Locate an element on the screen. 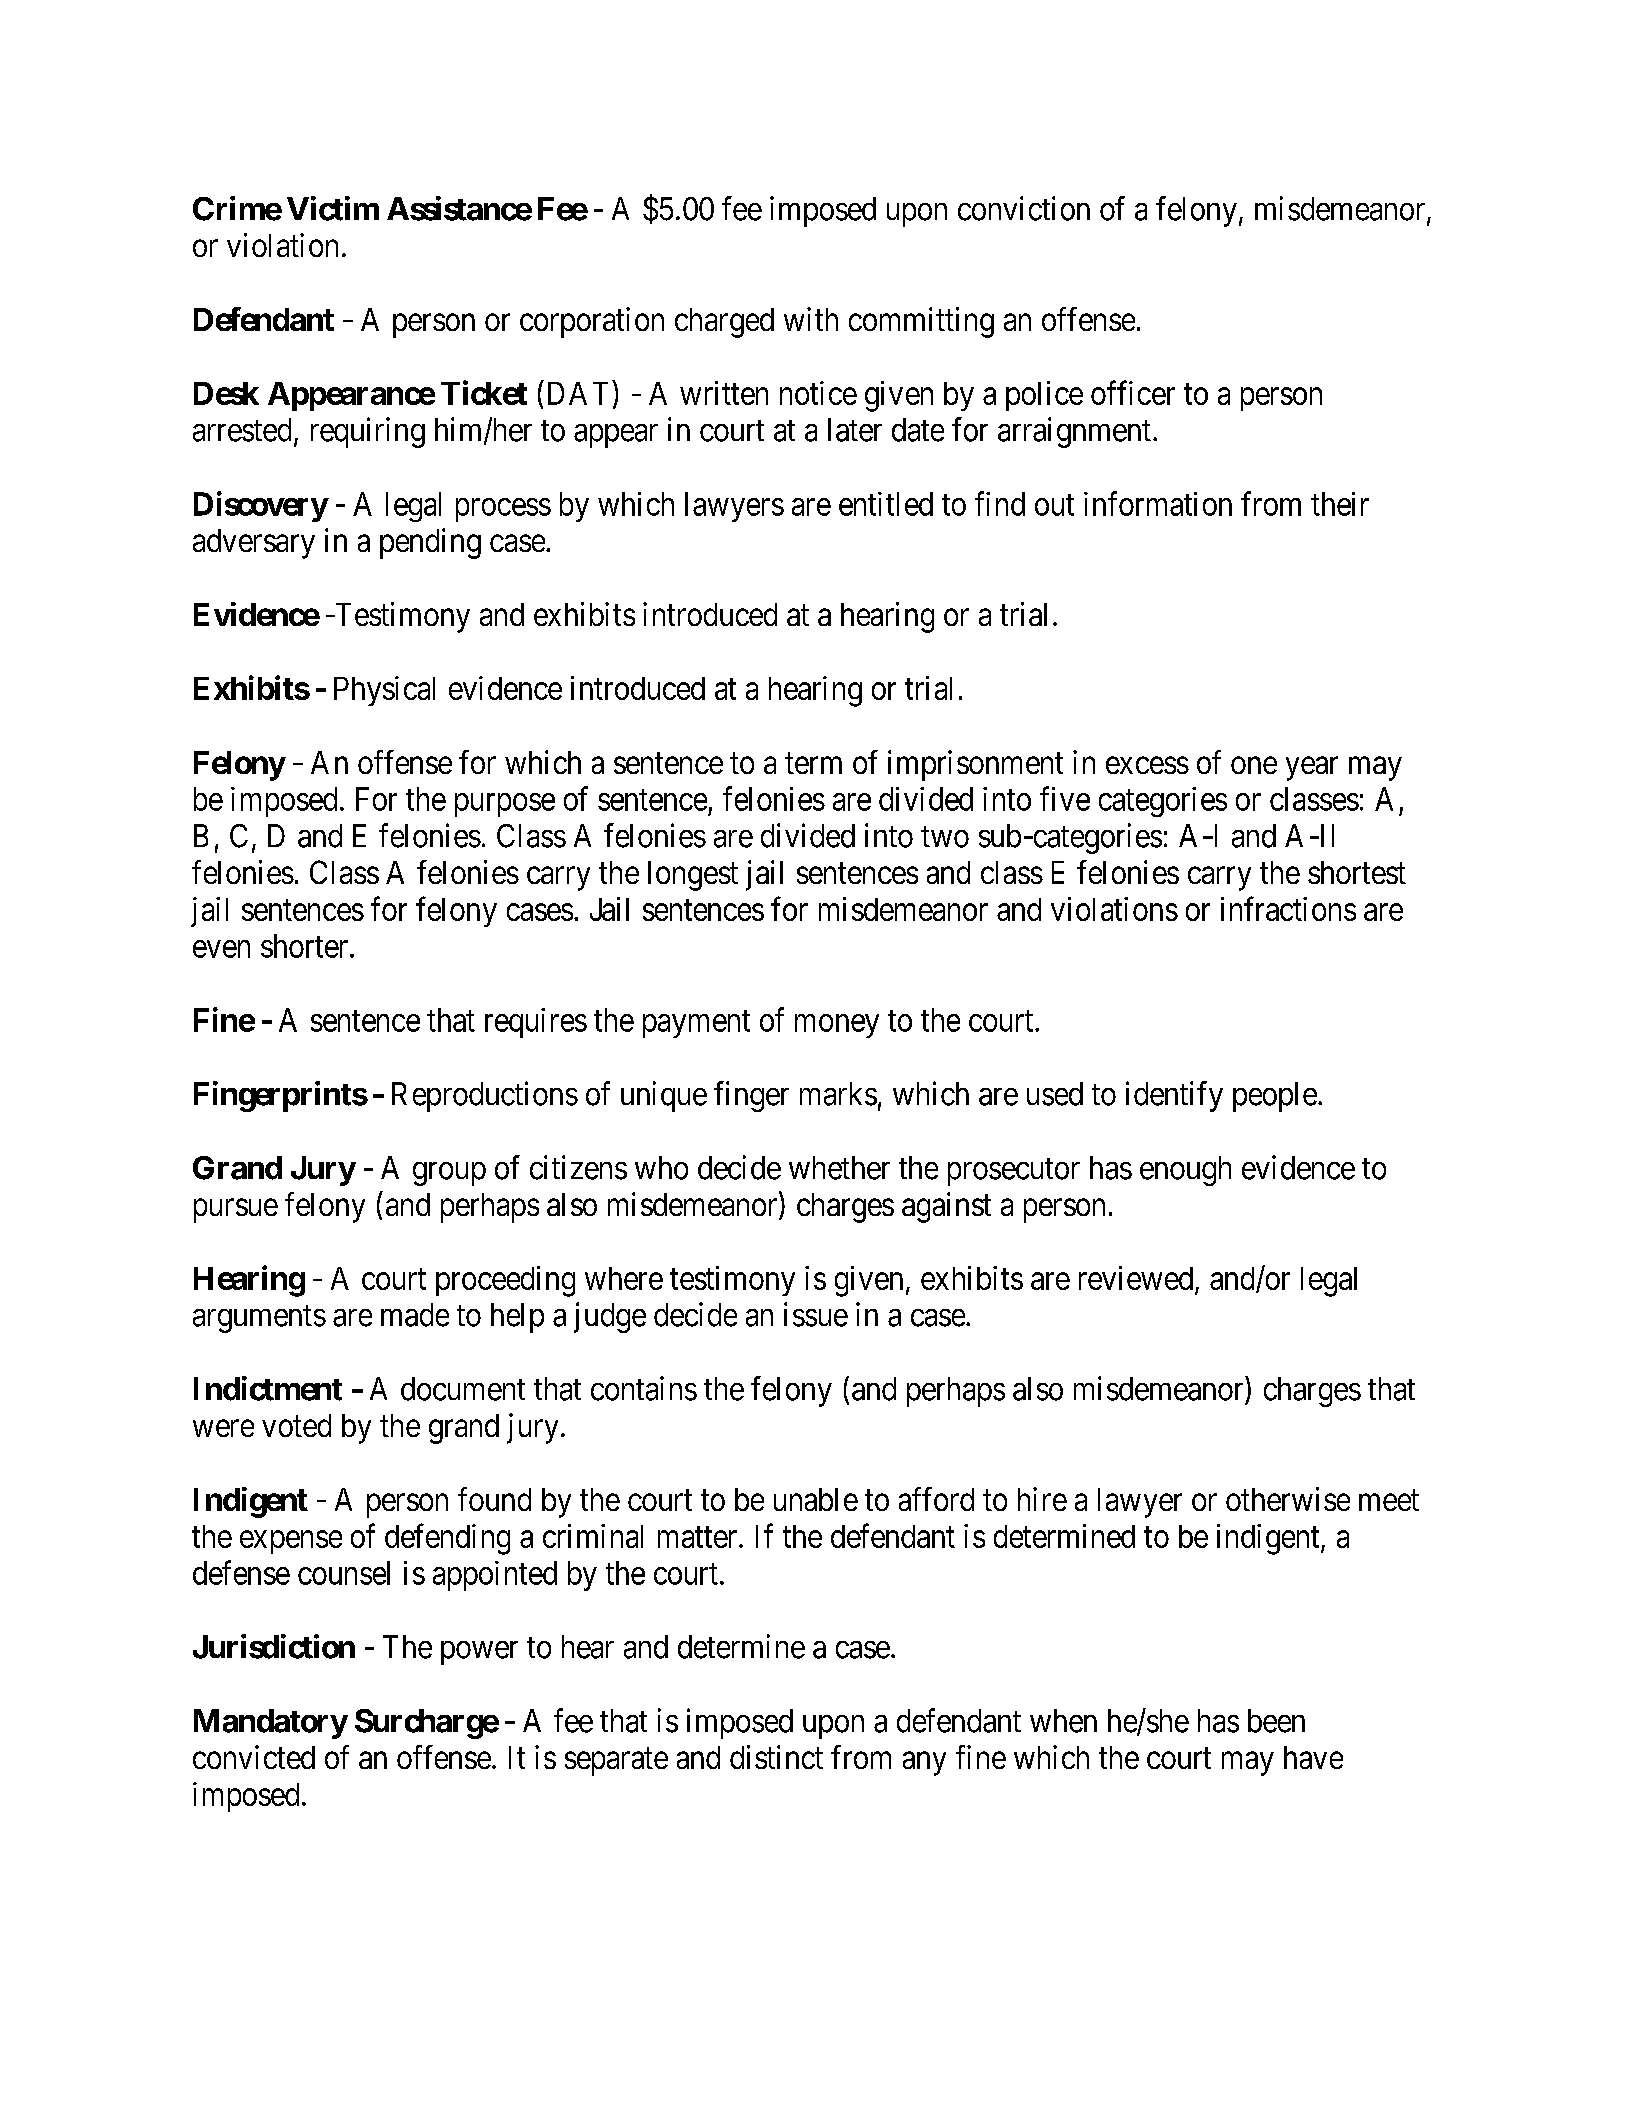 This screenshot has width=1628, height=2106. money is located at coordinates (837, 1026).
